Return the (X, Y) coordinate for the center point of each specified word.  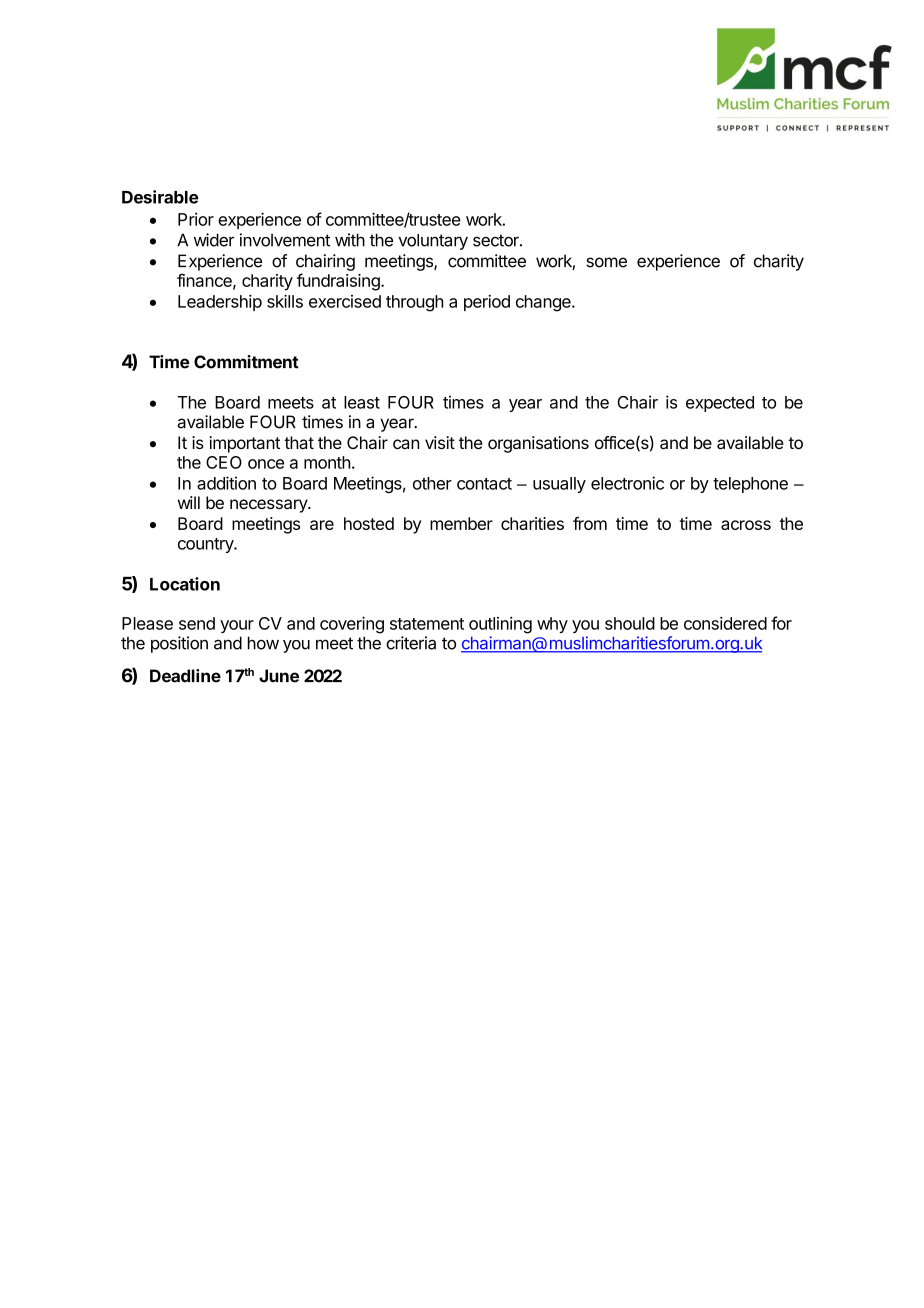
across (746, 525)
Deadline (185, 676)
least (362, 402)
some (606, 262)
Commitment (246, 362)
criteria (411, 643)
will (189, 502)
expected (720, 404)
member (461, 523)
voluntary (433, 242)
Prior (196, 219)
